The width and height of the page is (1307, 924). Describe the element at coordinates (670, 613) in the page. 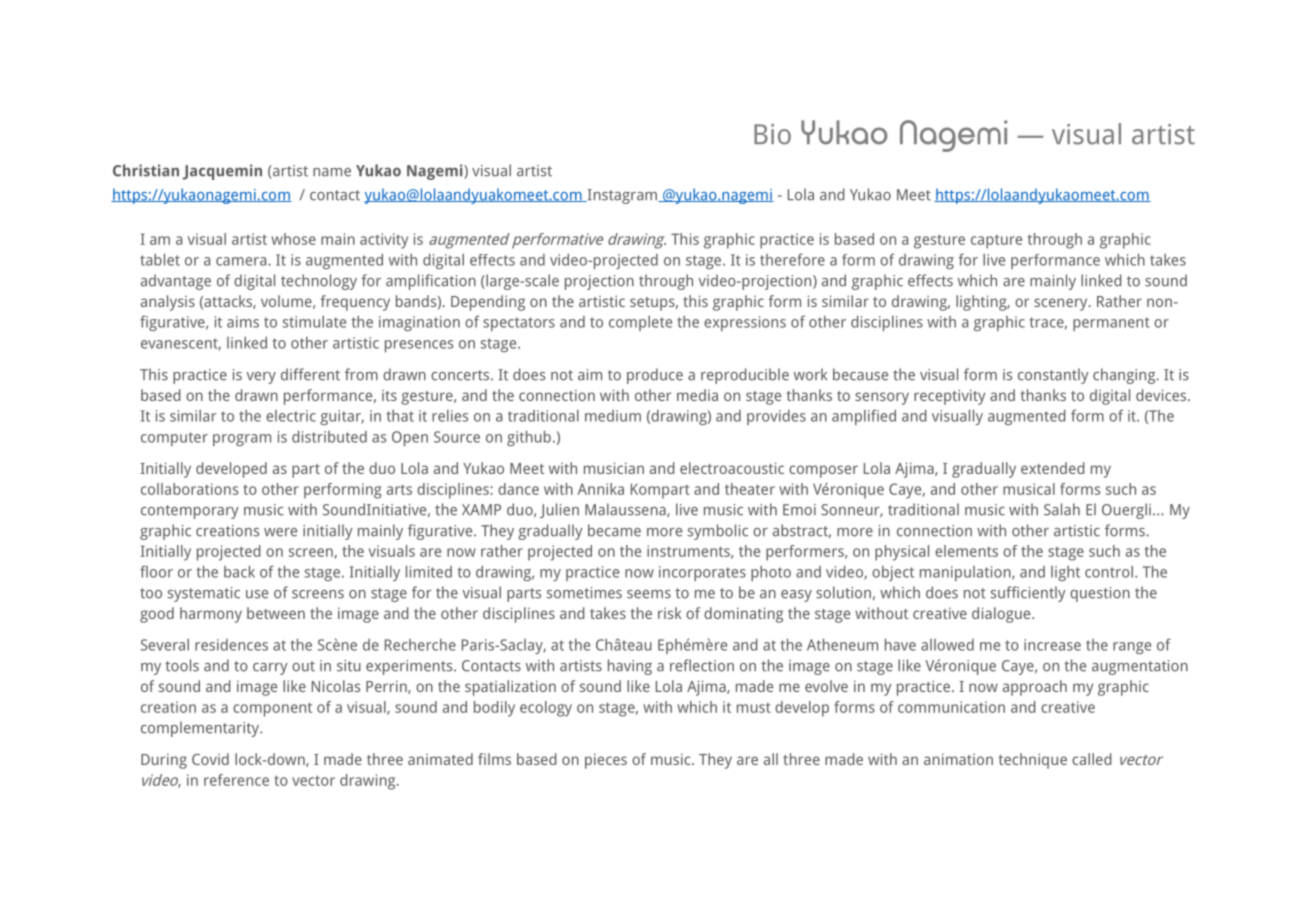

I see `risk` at that location.
